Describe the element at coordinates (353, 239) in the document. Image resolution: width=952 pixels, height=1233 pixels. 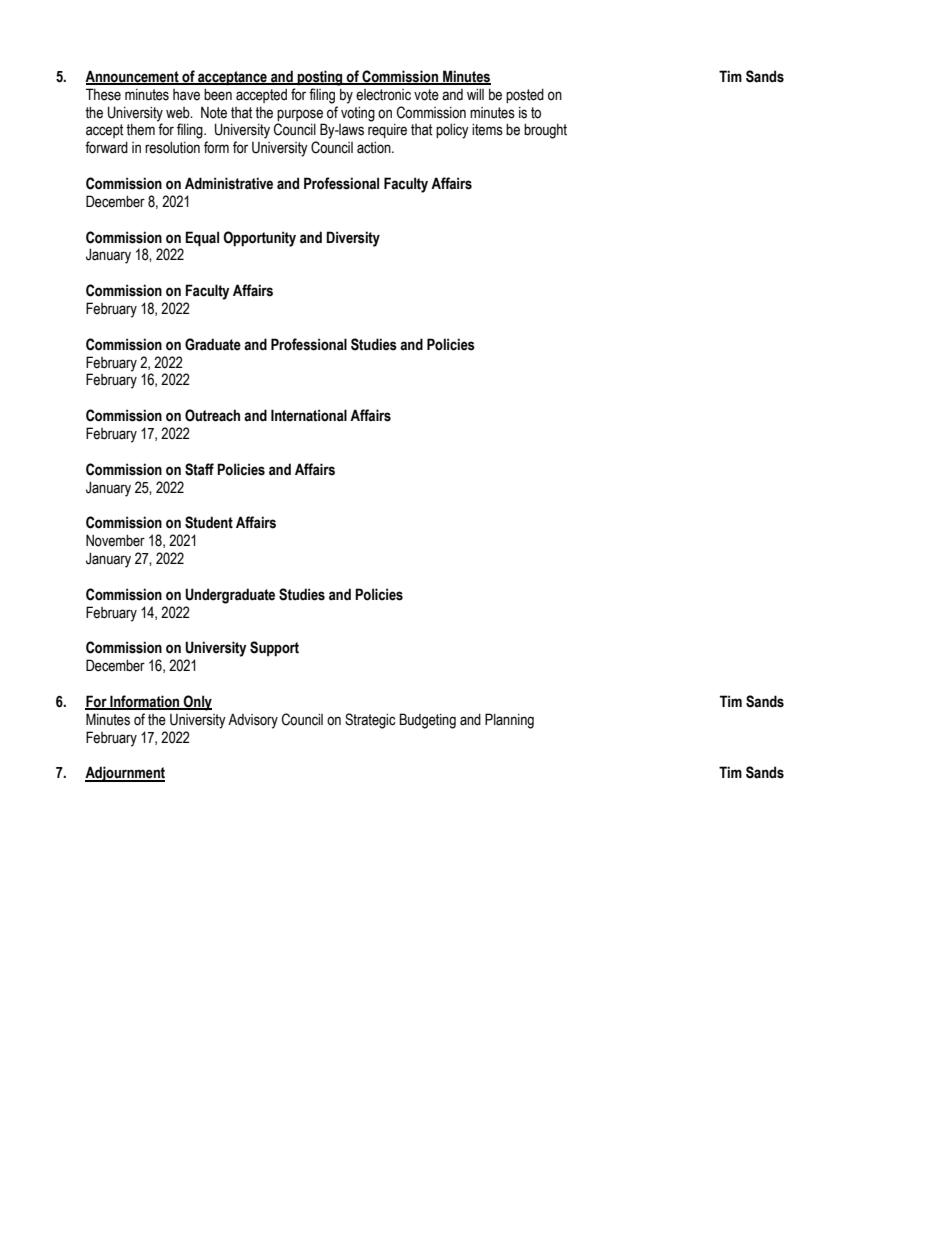
I see `Diversity` at that location.
